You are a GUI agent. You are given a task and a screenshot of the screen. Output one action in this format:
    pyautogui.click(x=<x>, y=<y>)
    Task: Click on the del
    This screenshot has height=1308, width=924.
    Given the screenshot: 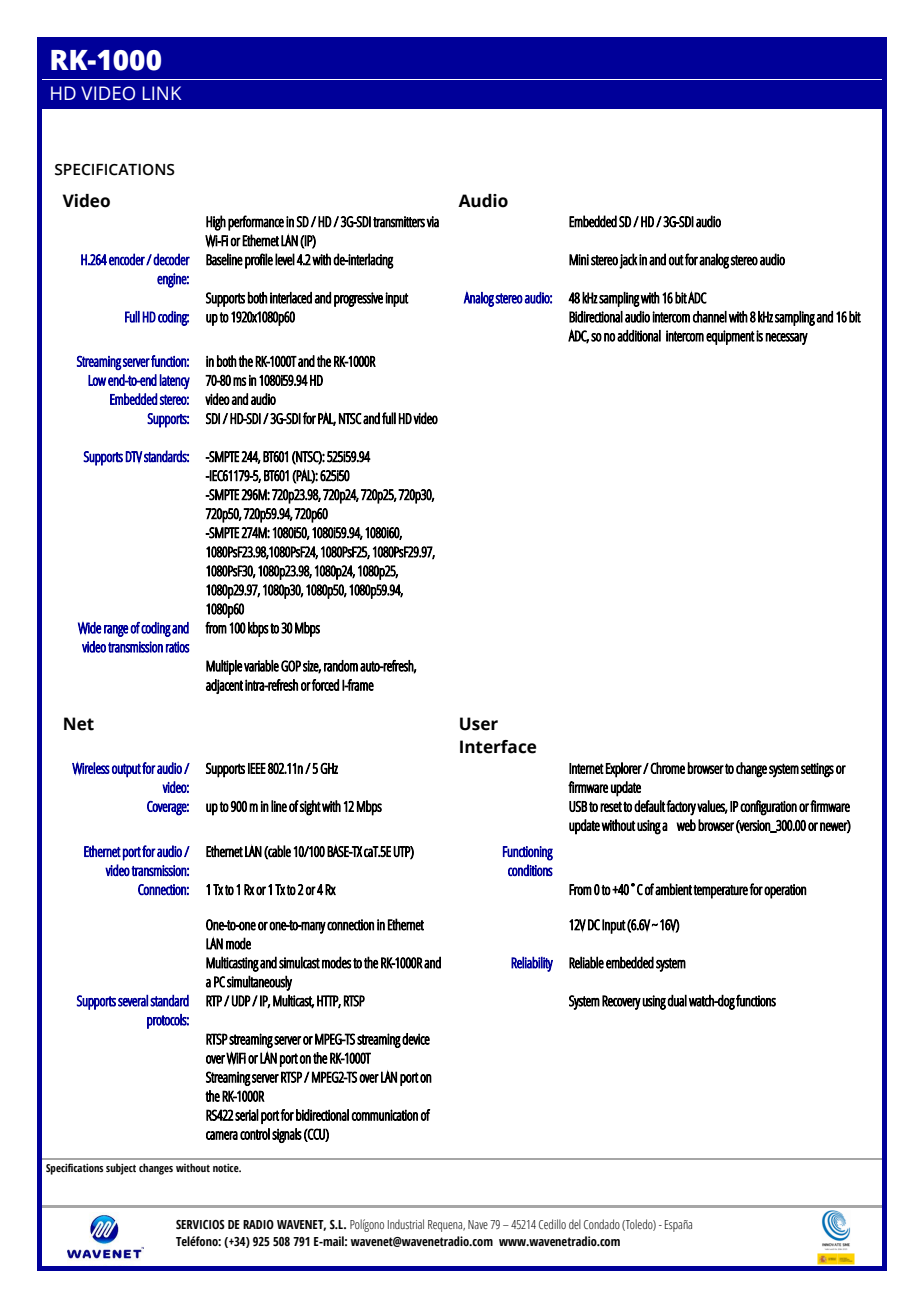 What is the action you would take?
    pyautogui.click(x=575, y=1224)
